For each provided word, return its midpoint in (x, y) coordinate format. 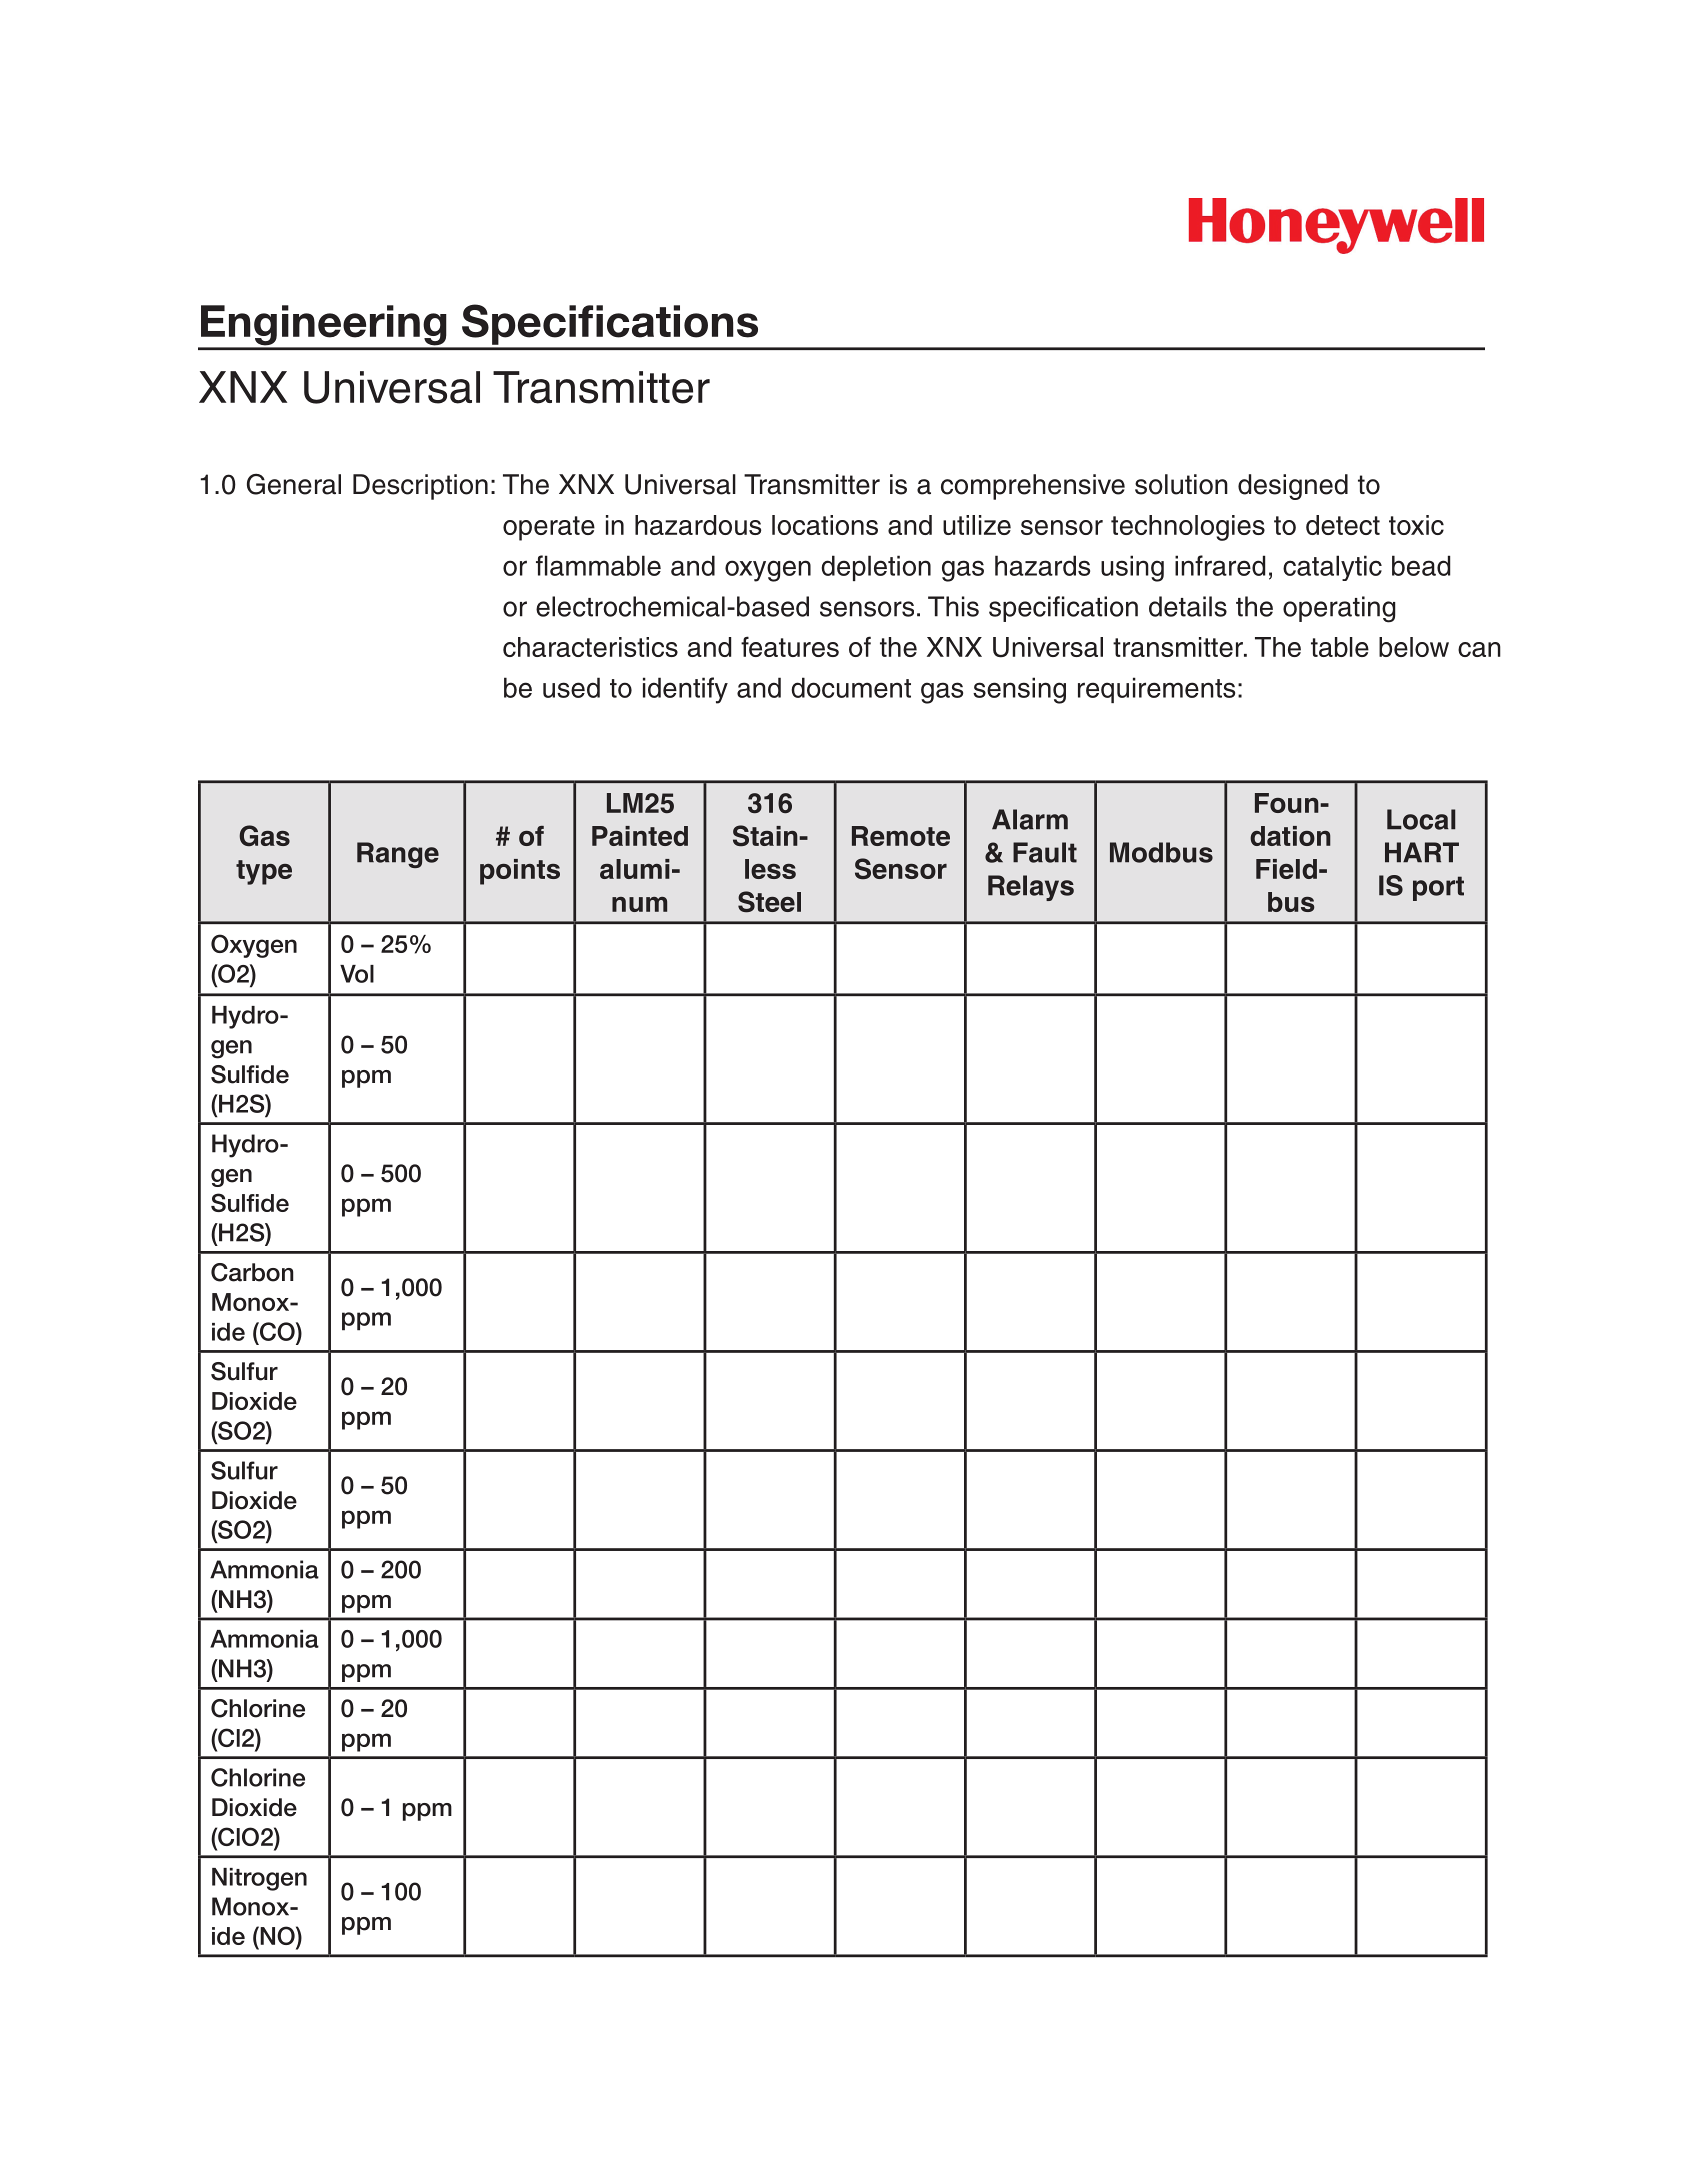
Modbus (1161, 852)
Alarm (1030, 819)
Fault (1045, 852)
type (264, 872)
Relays (1031, 888)
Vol (357, 974)
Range (398, 855)
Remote (901, 836)
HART (1422, 852)
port (1438, 888)
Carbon (252, 1272)
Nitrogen (259, 1879)
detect (1343, 525)
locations (825, 525)
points (520, 872)
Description (420, 487)
